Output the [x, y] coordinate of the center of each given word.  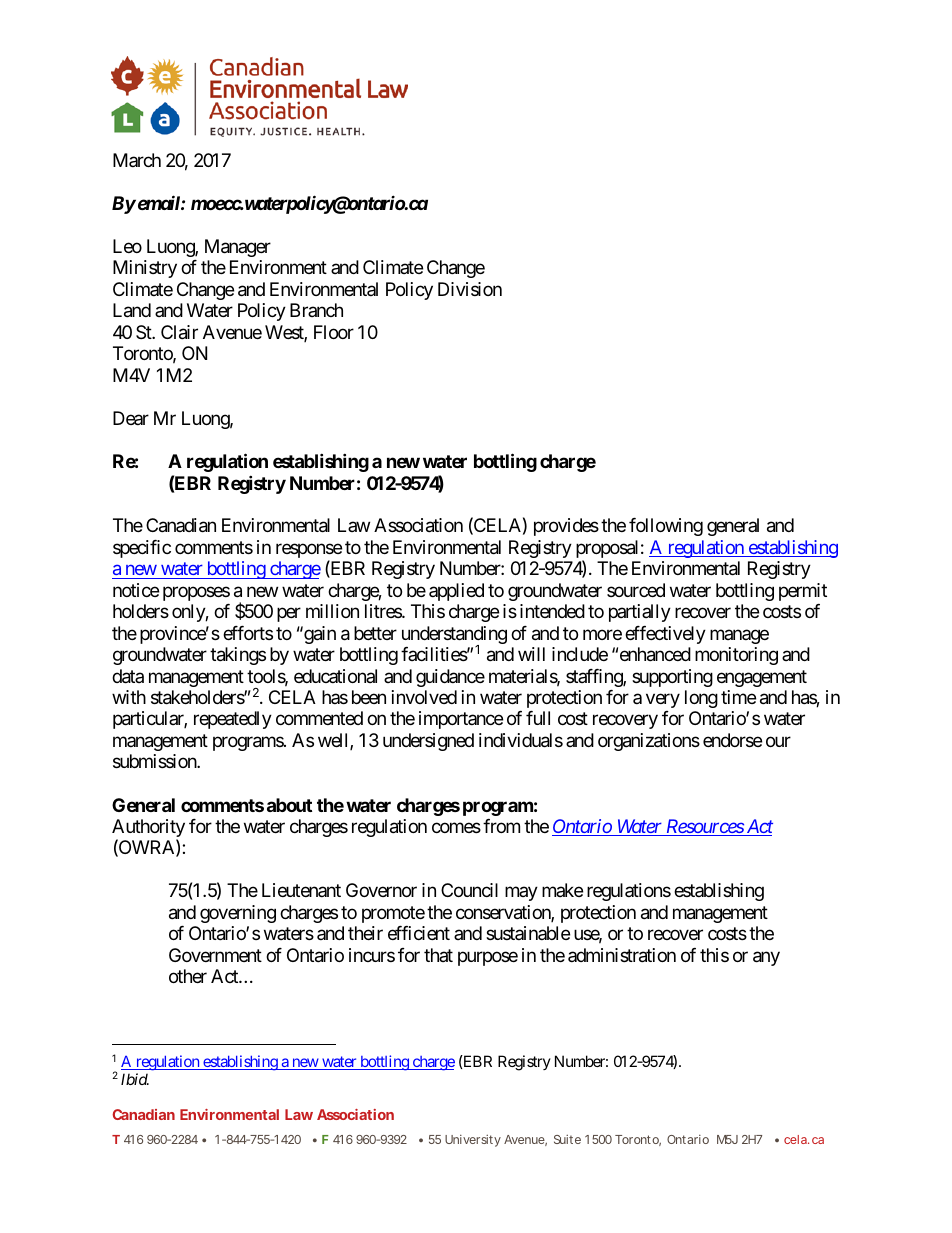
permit [803, 592]
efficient [419, 933]
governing [238, 914]
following [666, 527]
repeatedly [233, 720]
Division [470, 289]
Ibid [135, 1079]
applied [456, 592]
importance [461, 720]
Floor [334, 332]
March [137, 160]
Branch [316, 310]
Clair [179, 332]
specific [142, 549]
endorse [732, 740]
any [766, 958]
